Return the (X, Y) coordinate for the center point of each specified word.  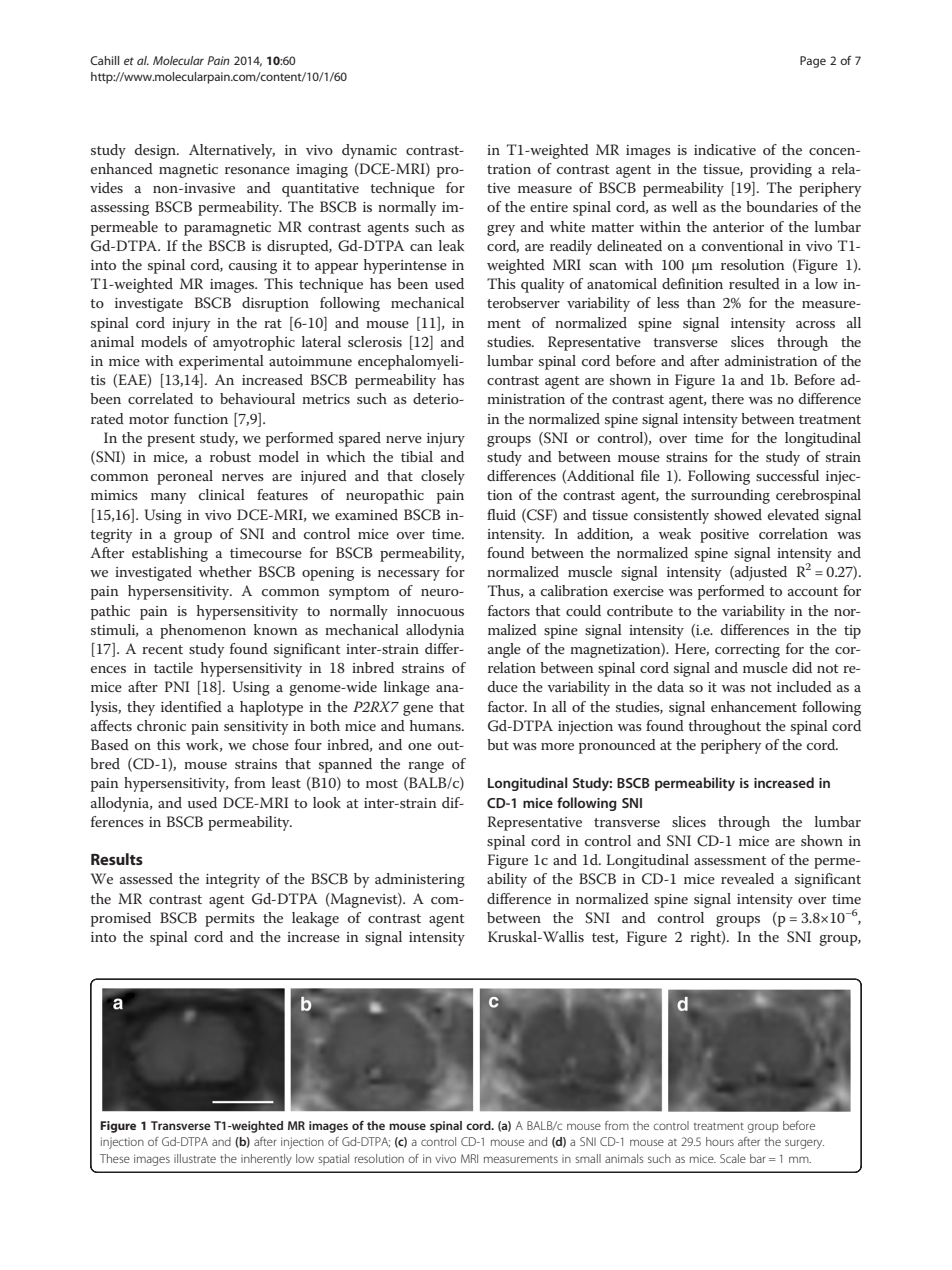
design (157, 151)
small (588, 1158)
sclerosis (375, 341)
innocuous (430, 611)
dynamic (369, 151)
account (813, 591)
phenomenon (203, 631)
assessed (146, 878)
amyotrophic (254, 343)
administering (420, 880)
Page (813, 62)
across (815, 324)
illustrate (195, 1158)
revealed (747, 878)
